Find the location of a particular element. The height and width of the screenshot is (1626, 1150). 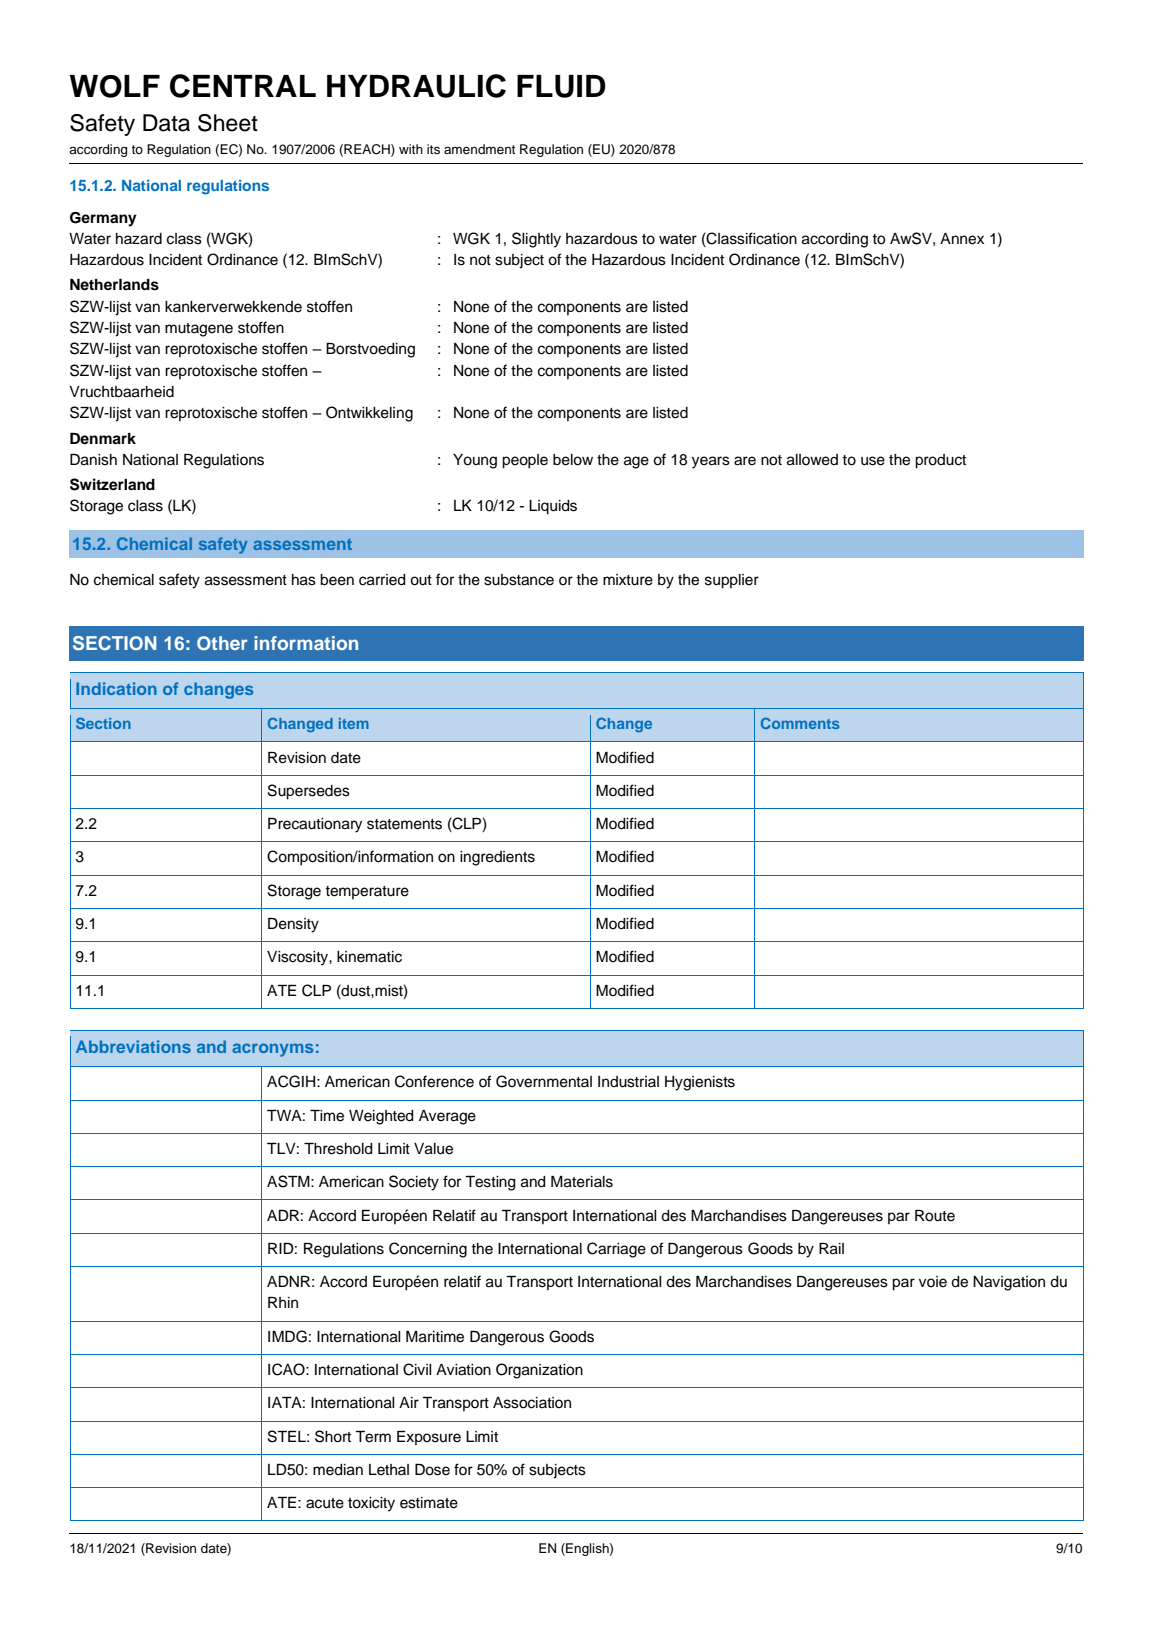

Other is located at coordinates (222, 643).
